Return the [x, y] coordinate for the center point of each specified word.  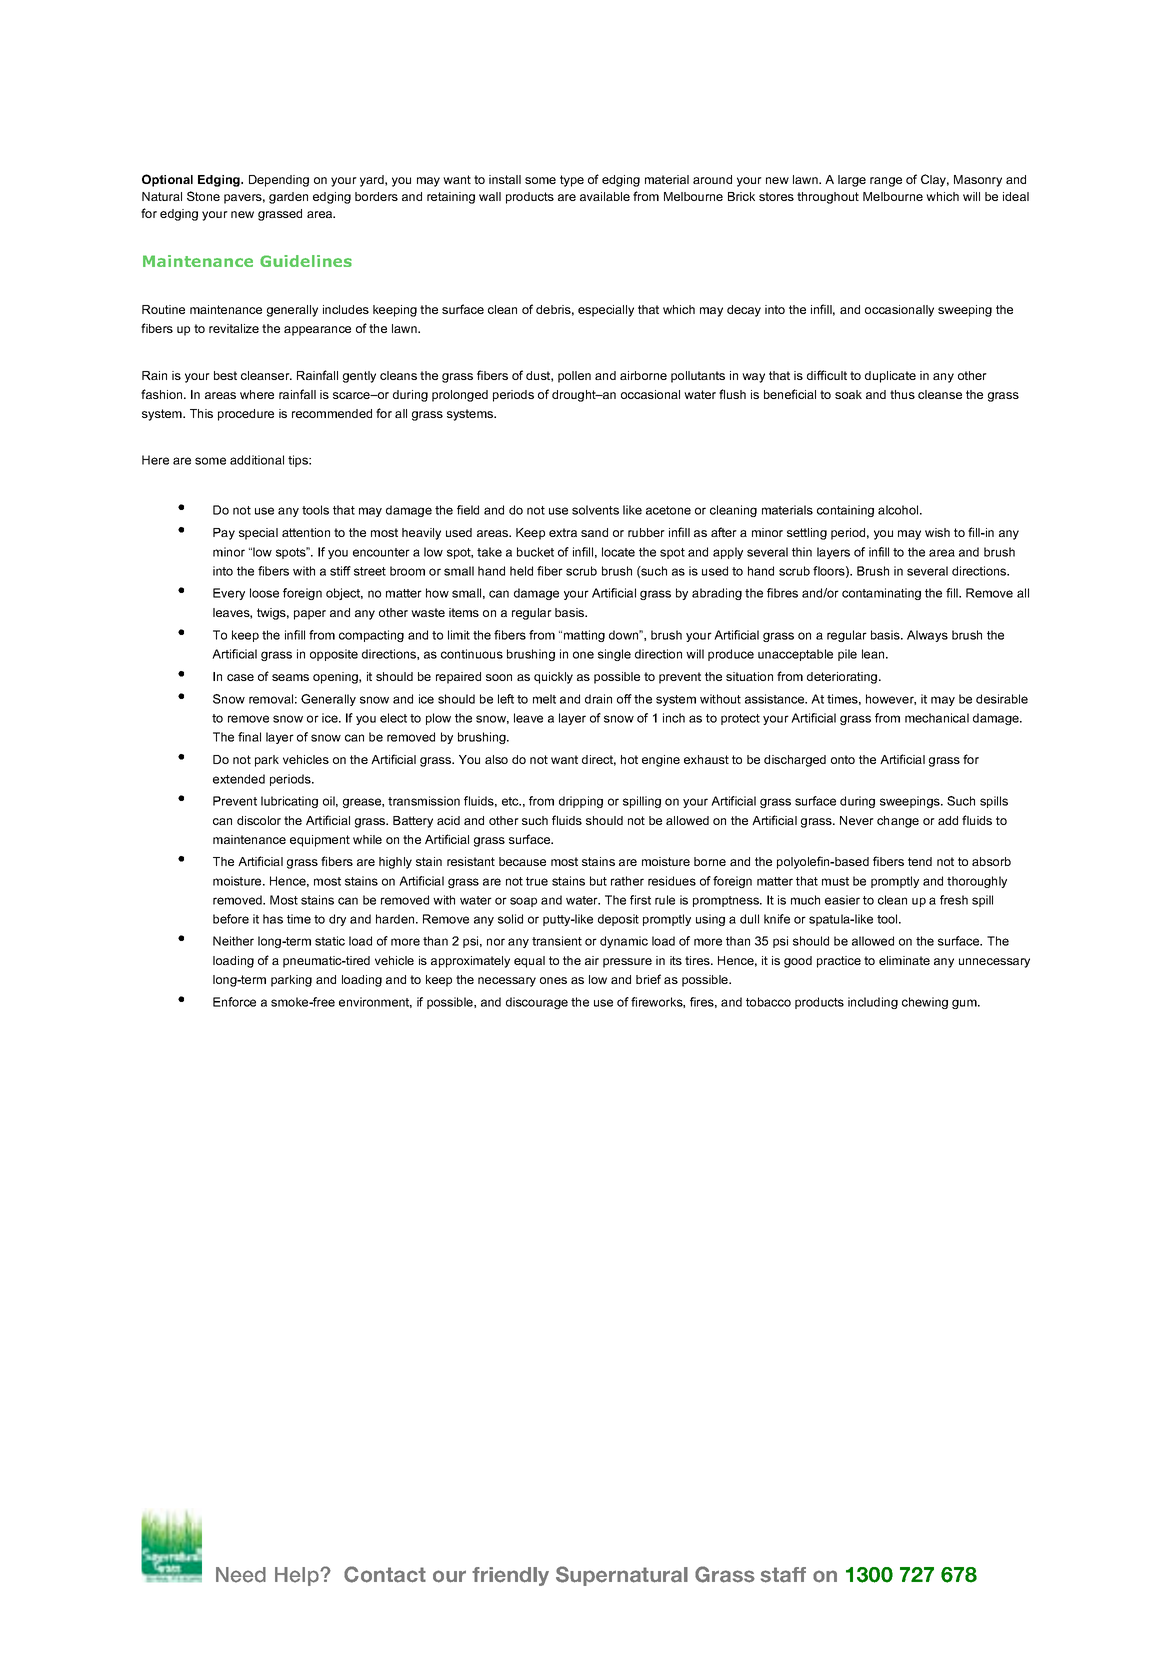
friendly [510, 1576]
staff [783, 1575]
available [605, 196]
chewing [925, 1003]
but [598, 881]
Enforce [234, 1002]
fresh [954, 900]
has [273, 919]
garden [288, 198]
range [886, 182]
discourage [537, 1003]
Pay [224, 534]
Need [241, 1575]
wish [937, 532]
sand [594, 532]
